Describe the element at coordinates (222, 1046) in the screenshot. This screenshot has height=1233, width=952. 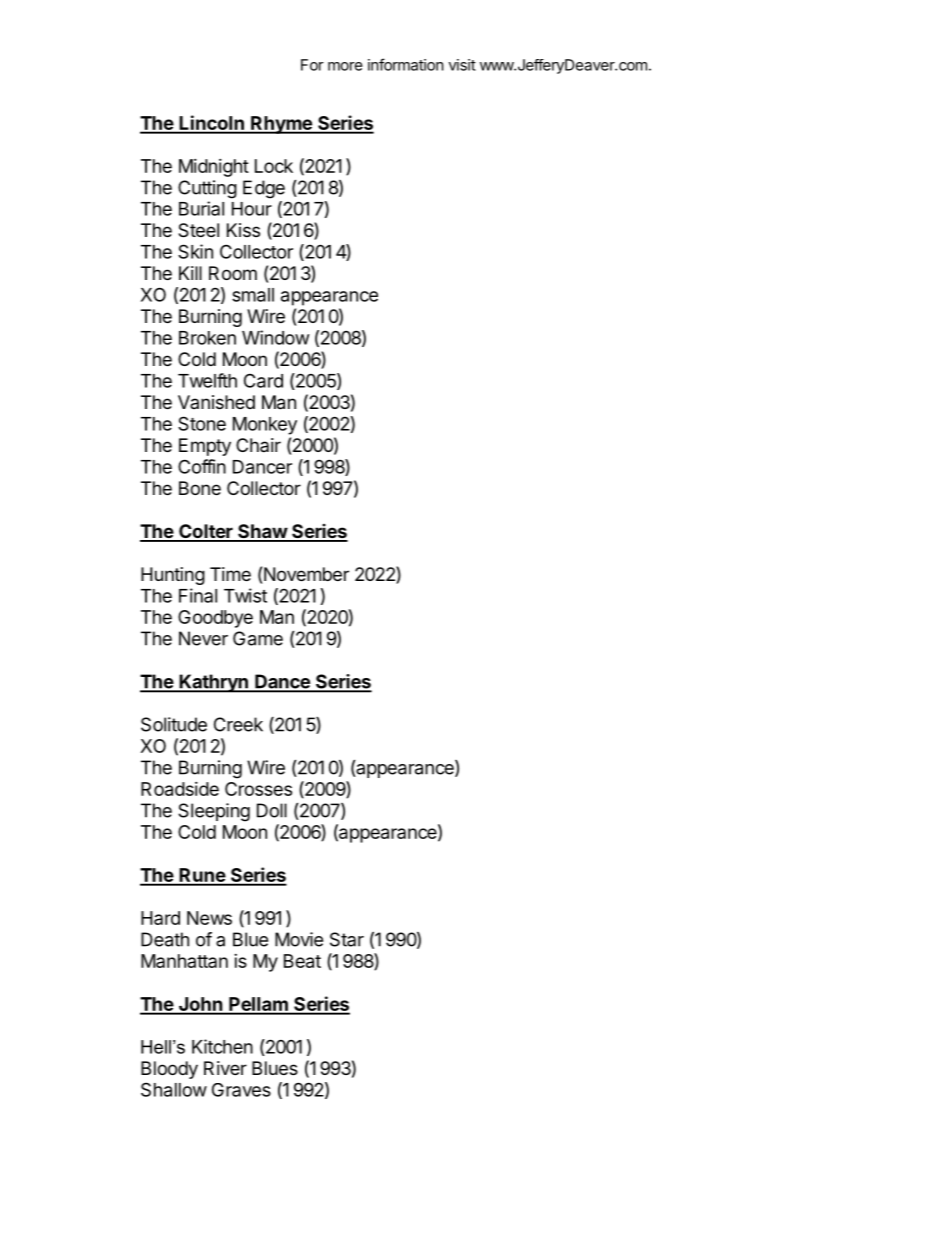
I see `Kitchen` at that location.
